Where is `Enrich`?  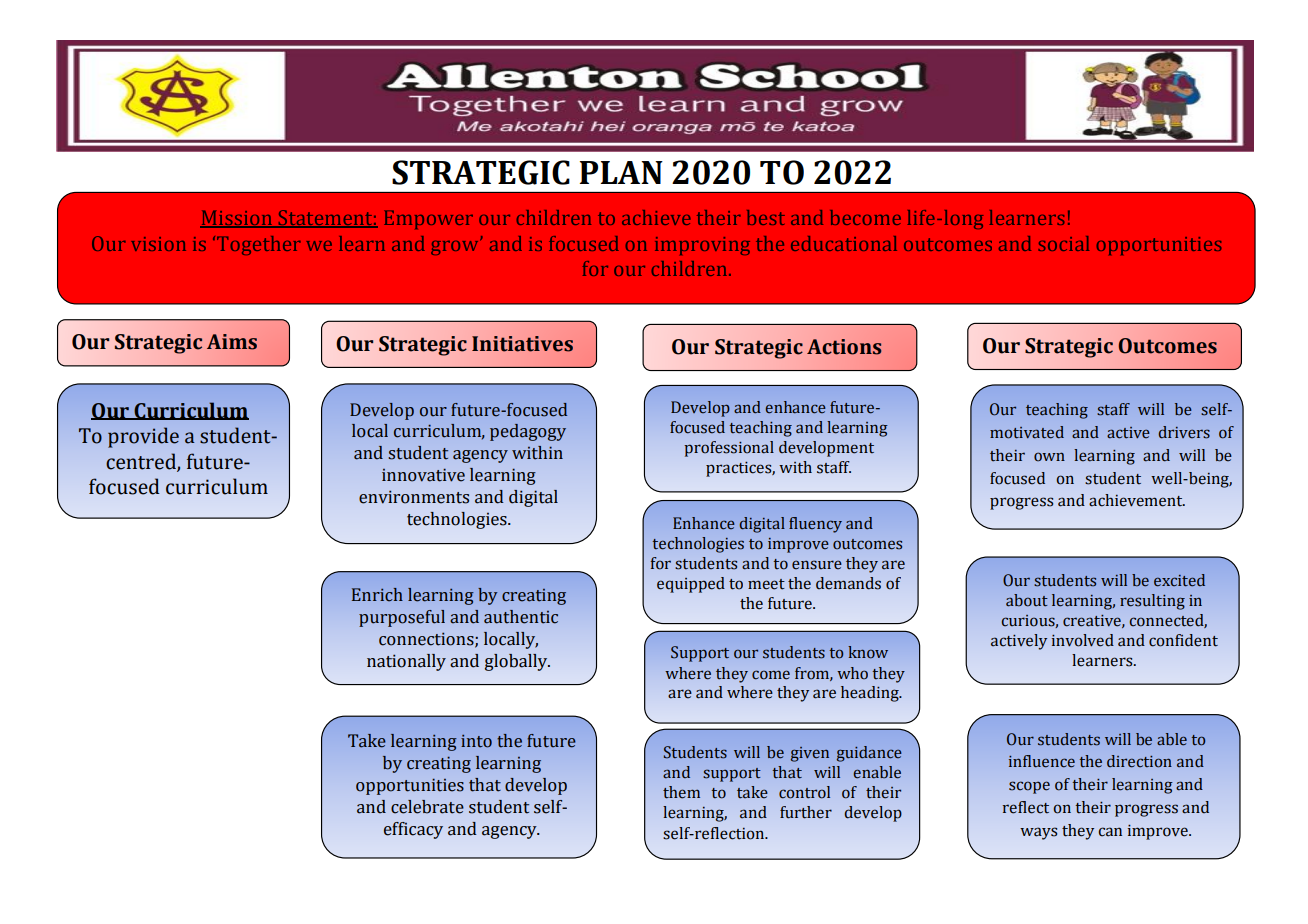 Enrich is located at coordinates (377, 595).
